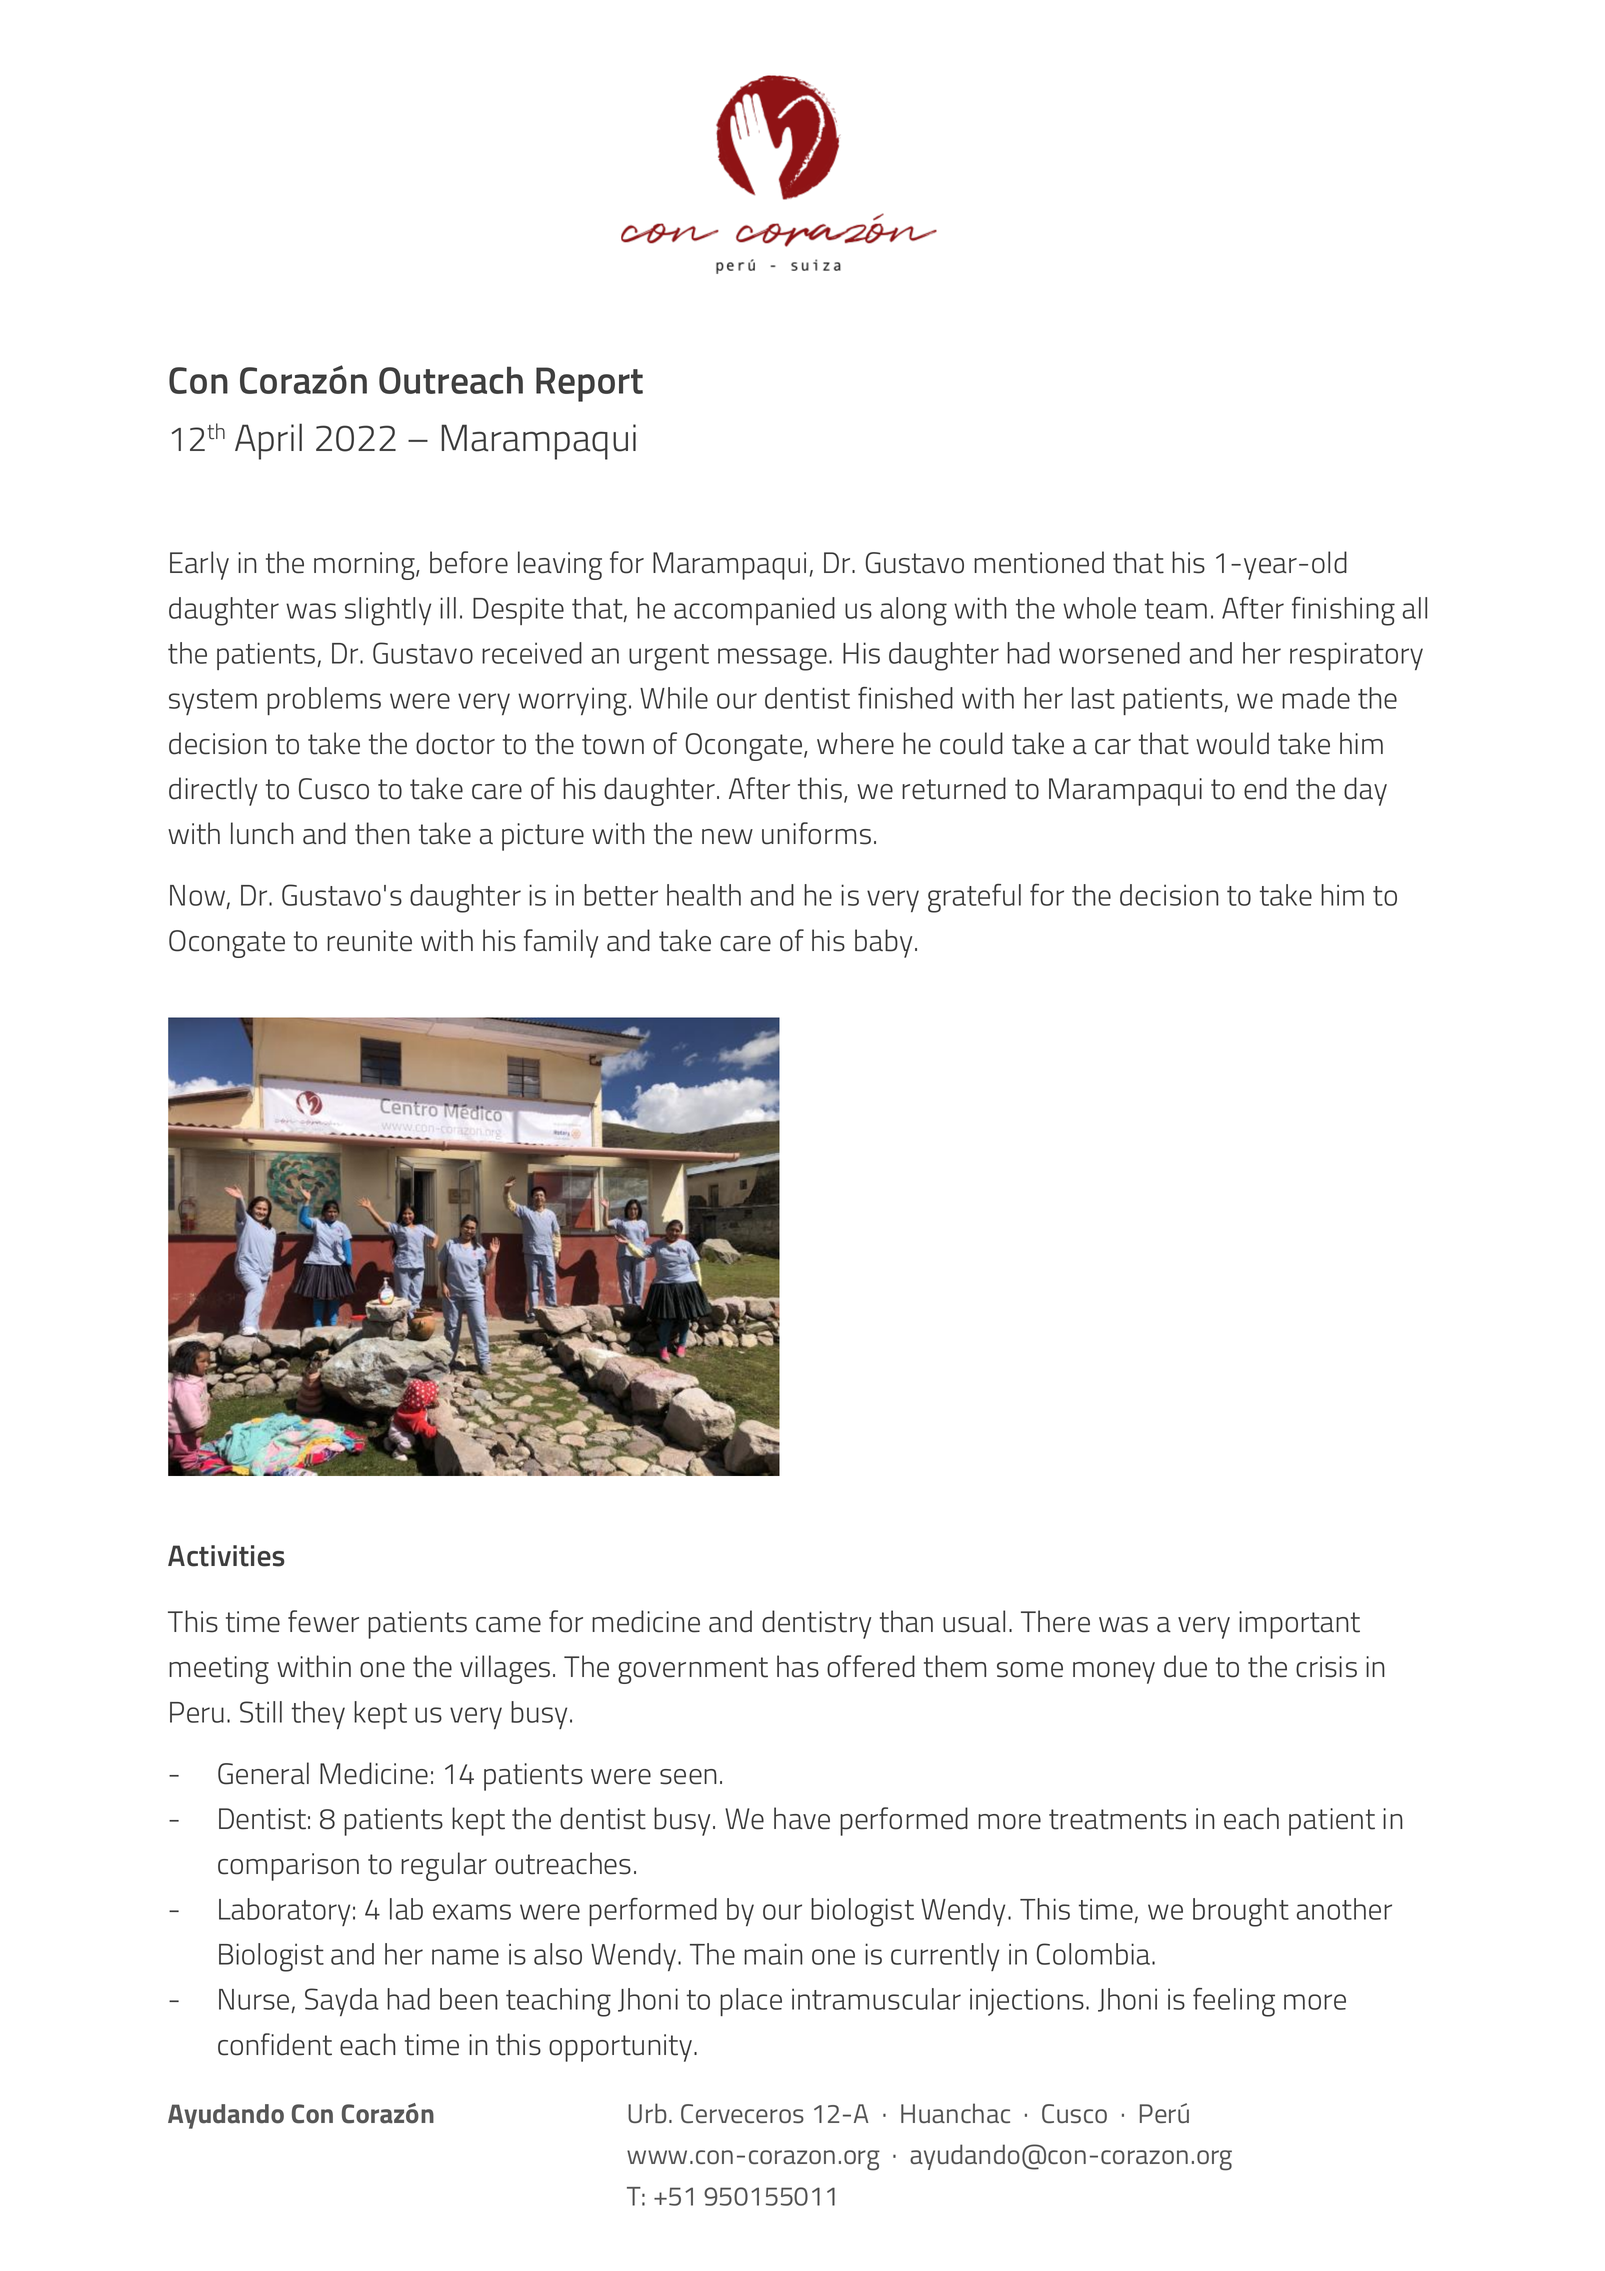 The image size is (1605, 2271). I want to click on baby, so click(883, 943).
